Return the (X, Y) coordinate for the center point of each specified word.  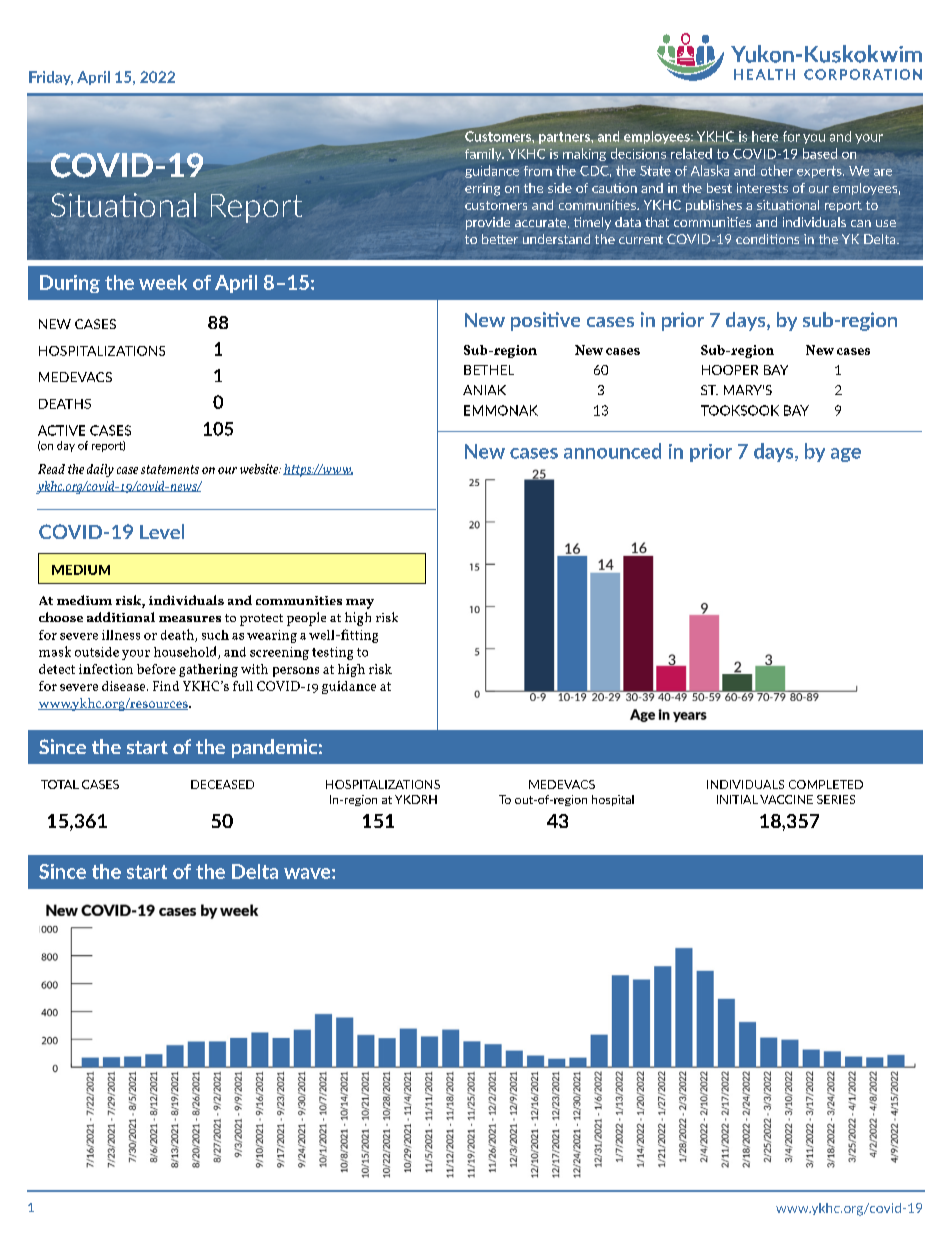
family (484, 154)
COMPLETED (826, 784)
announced (612, 451)
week (163, 282)
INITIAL (737, 799)
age (846, 455)
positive (545, 321)
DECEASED (222, 784)
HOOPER (730, 370)
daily (100, 470)
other (777, 170)
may (360, 604)
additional (121, 617)
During (70, 284)
